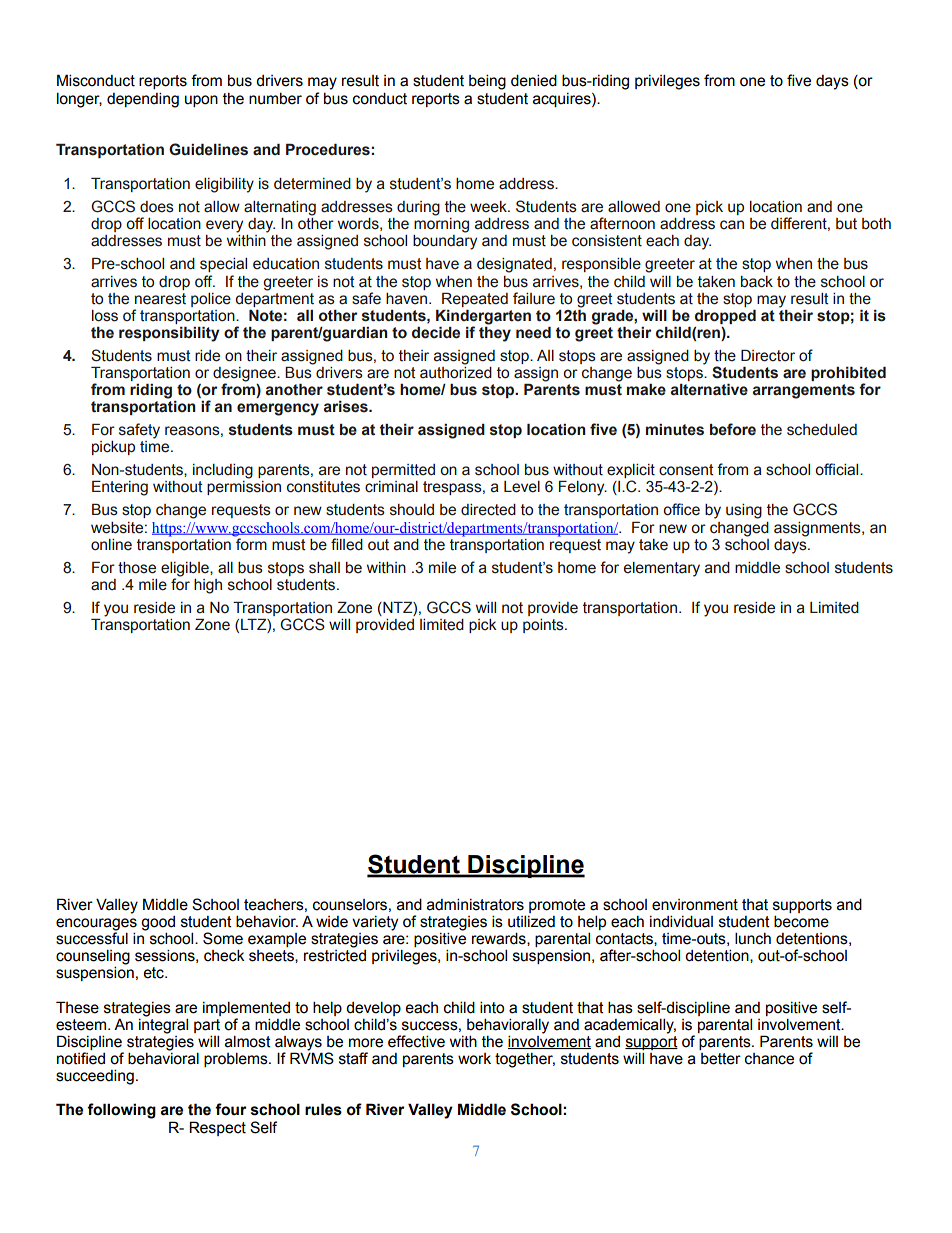 The height and width of the screenshot is (1233, 952). I want to click on nearest, so click(160, 299).
